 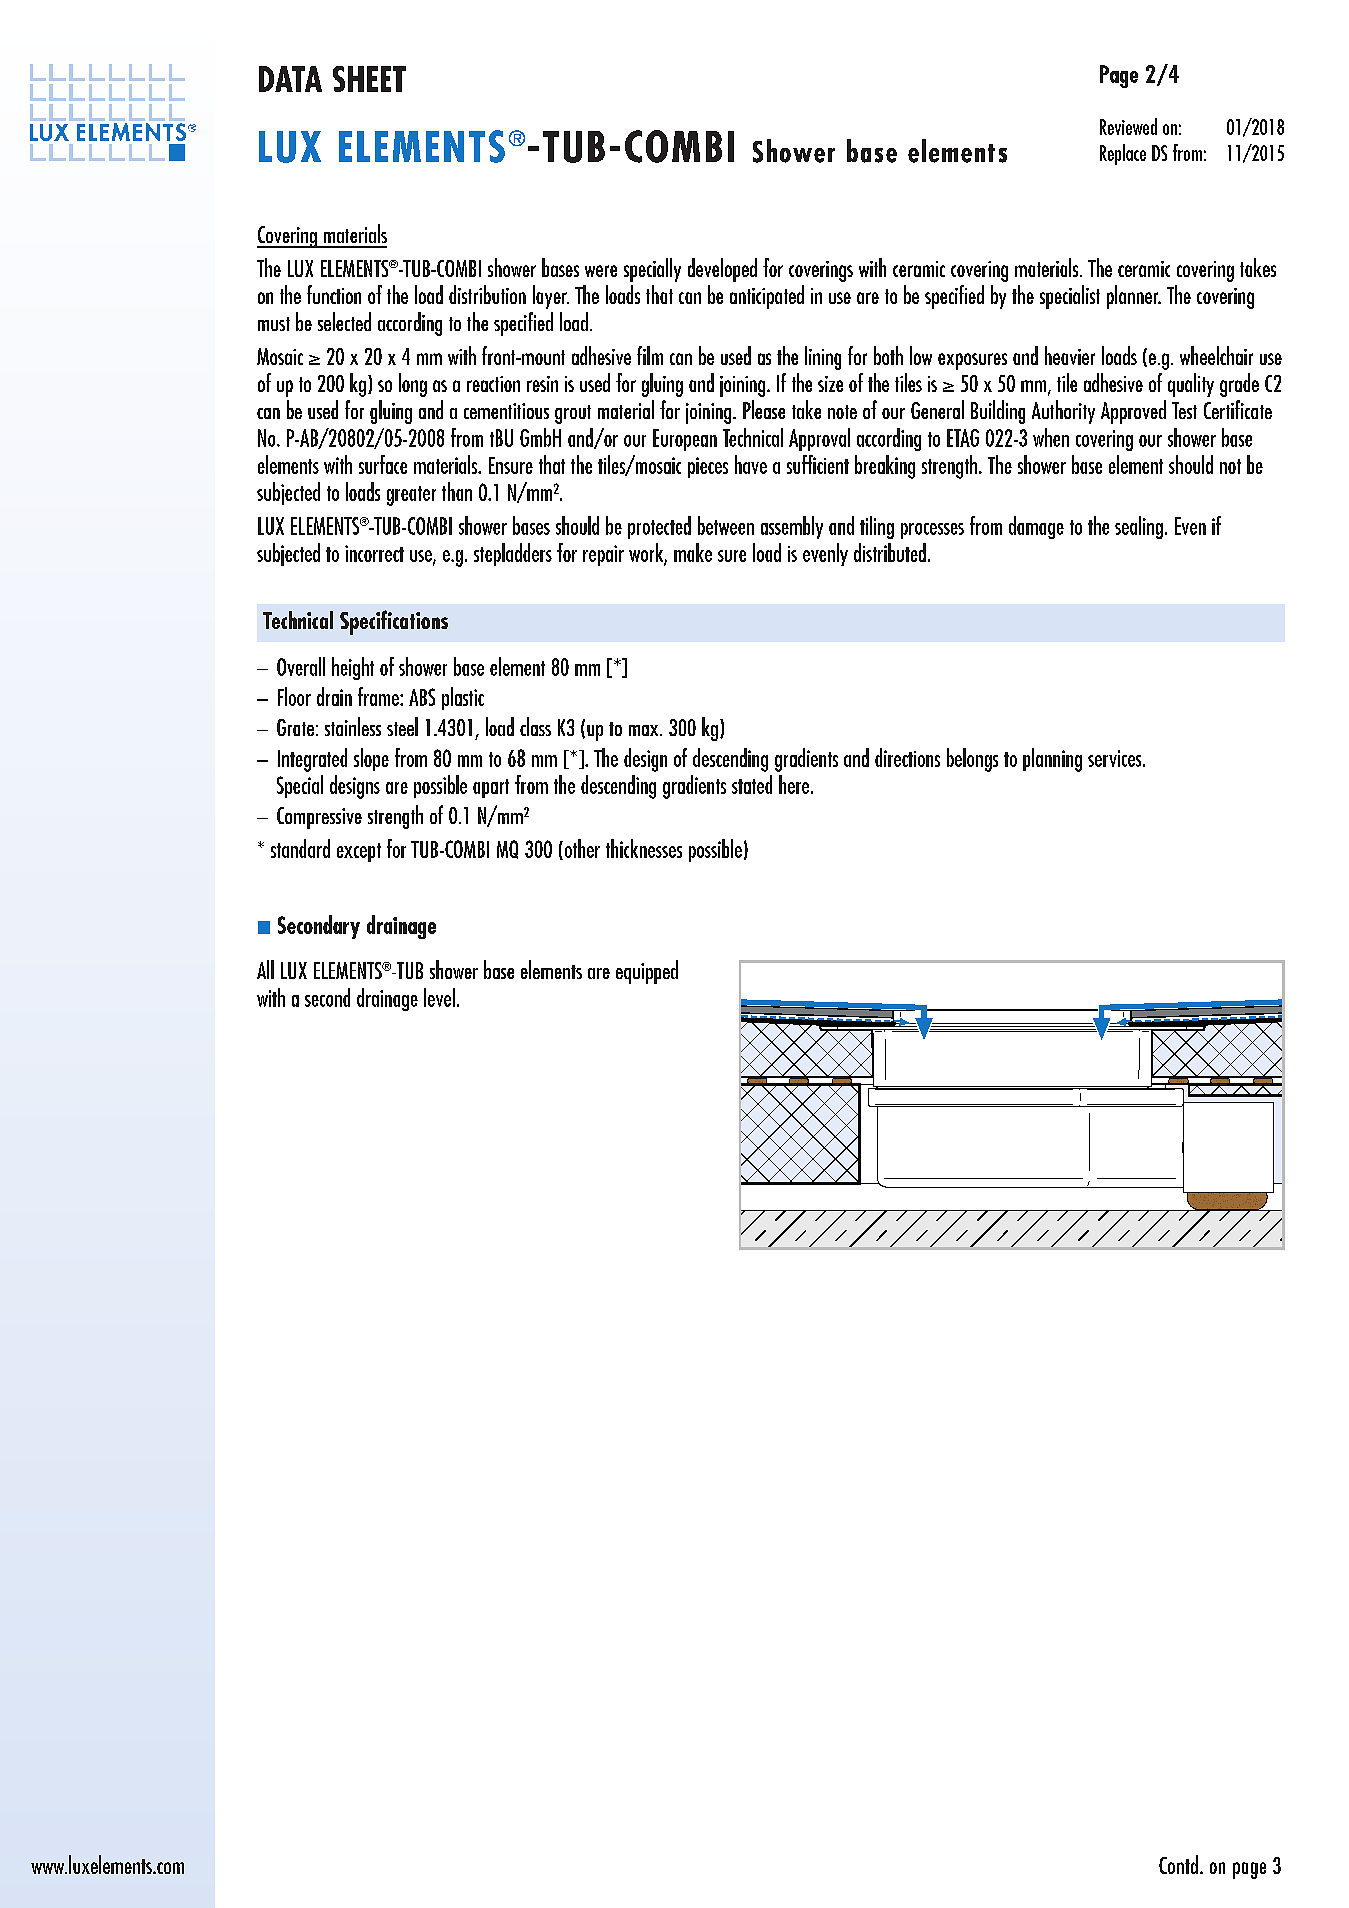 What do you see at coordinates (1116, 758) in the image?
I see `services` at bounding box center [1116, 758].
